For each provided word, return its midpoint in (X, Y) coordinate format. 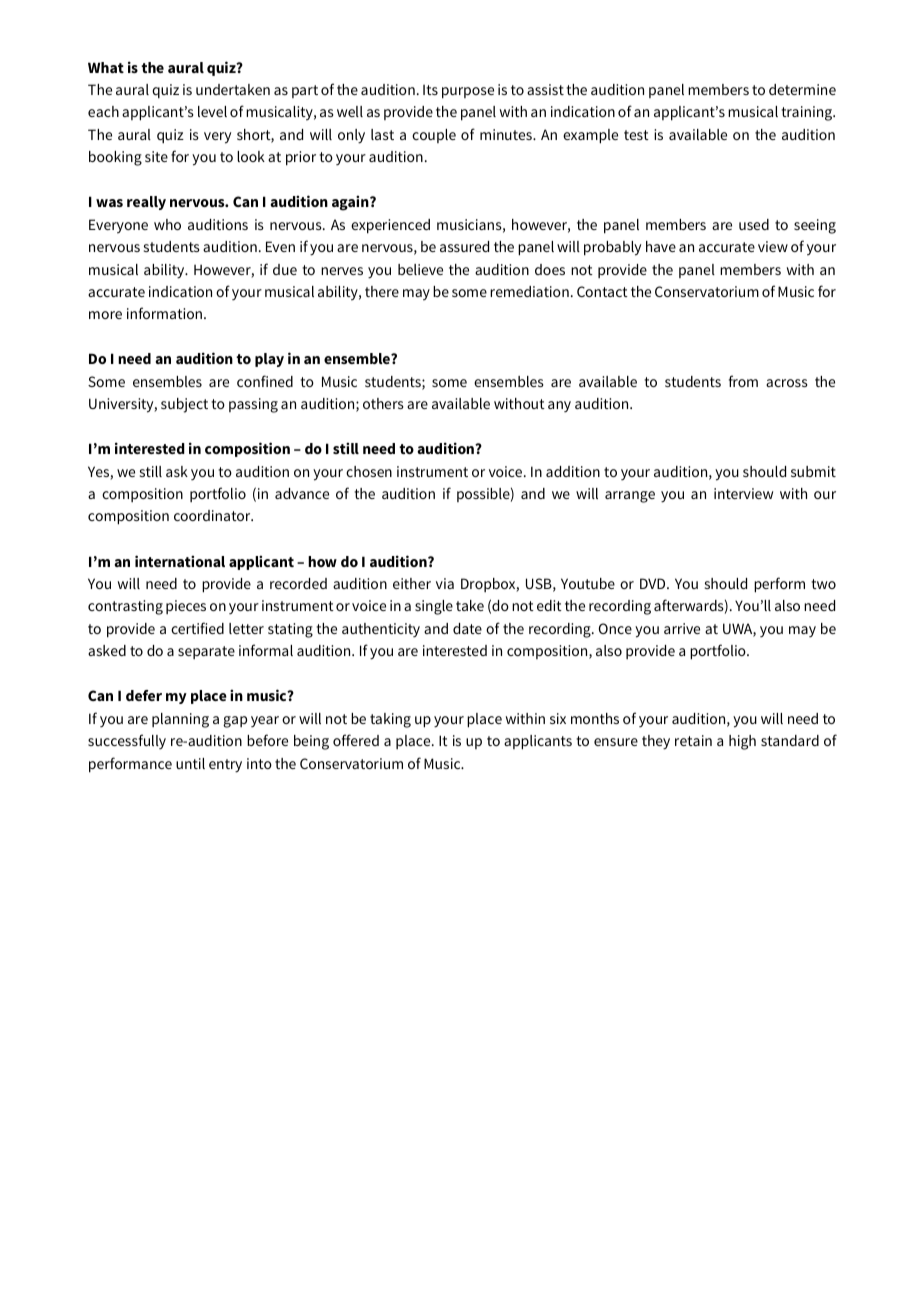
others (383, 403)
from (743, 381)
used (754, 224)
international (180, 561)
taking (390, 720)
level (212, 111)
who (167, 224)
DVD (654, 583)
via (445, 583)
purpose (468, 93)
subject (184, 405)
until (190, 763)
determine (802, 89)
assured (464, 246)
